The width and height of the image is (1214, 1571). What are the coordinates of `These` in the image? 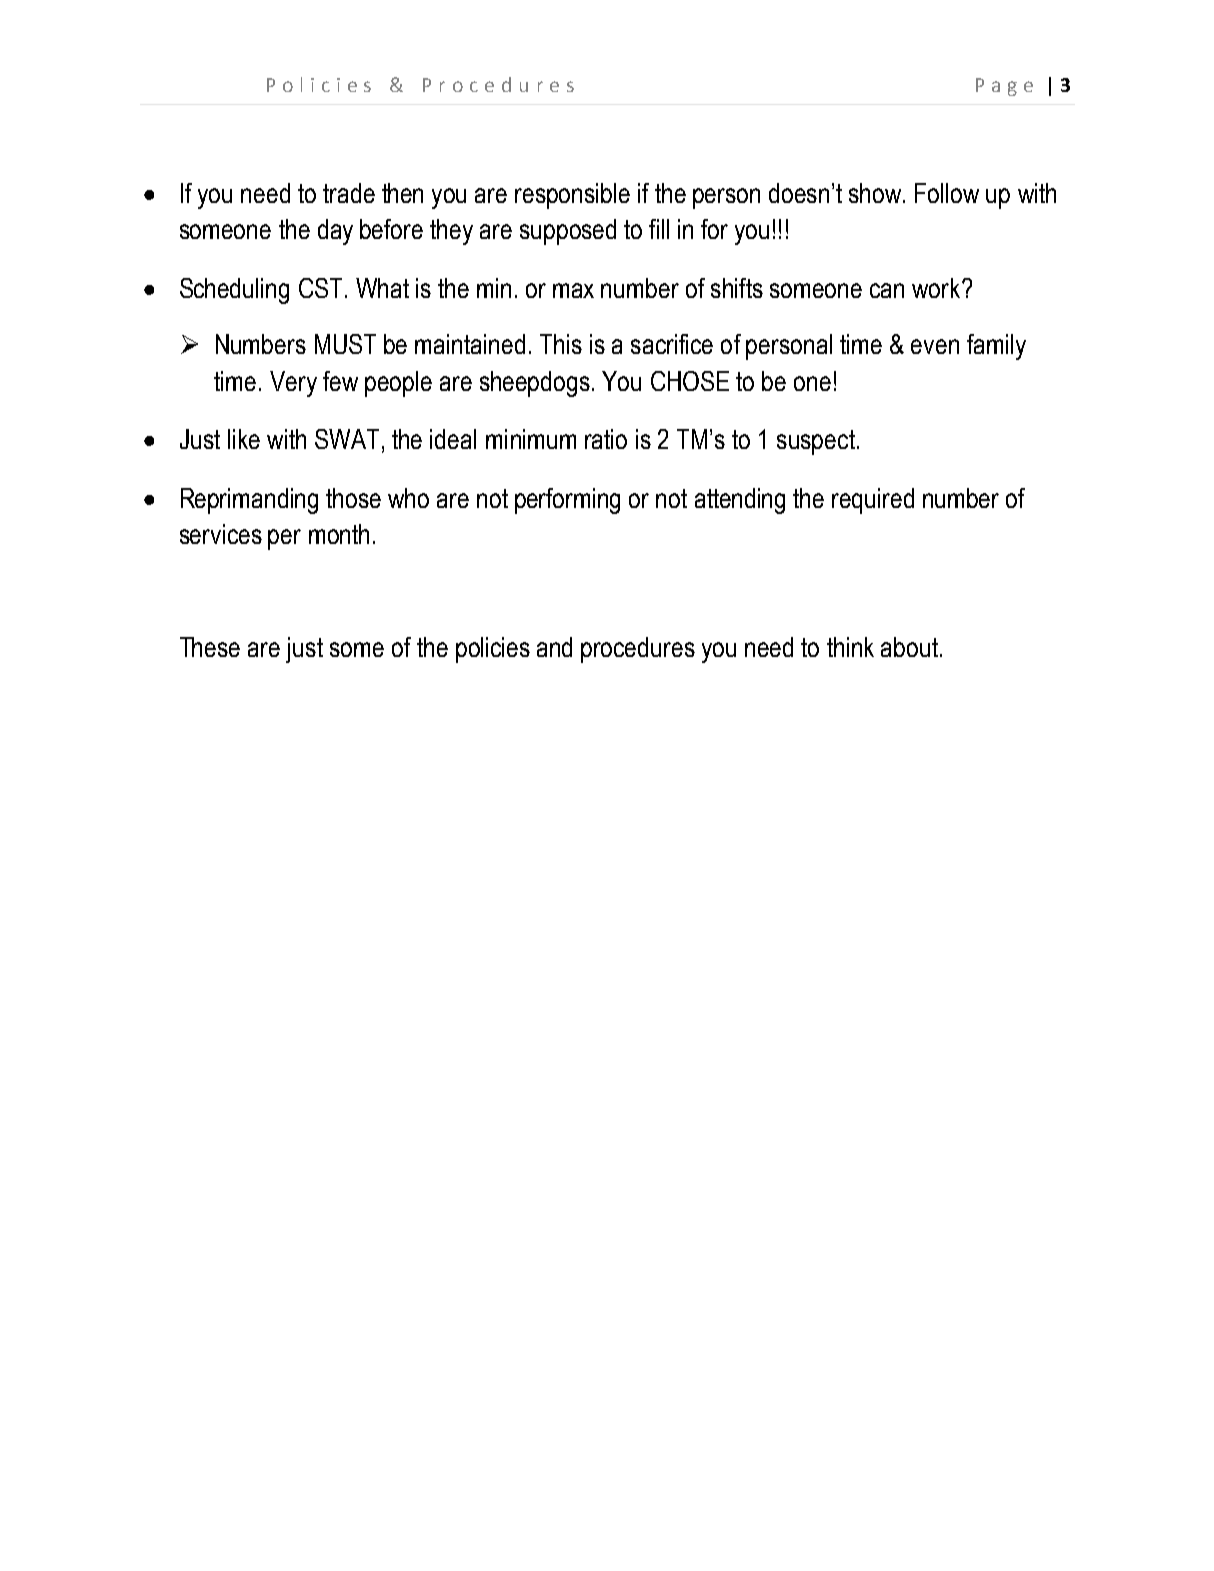 It's located at (210, 647).
